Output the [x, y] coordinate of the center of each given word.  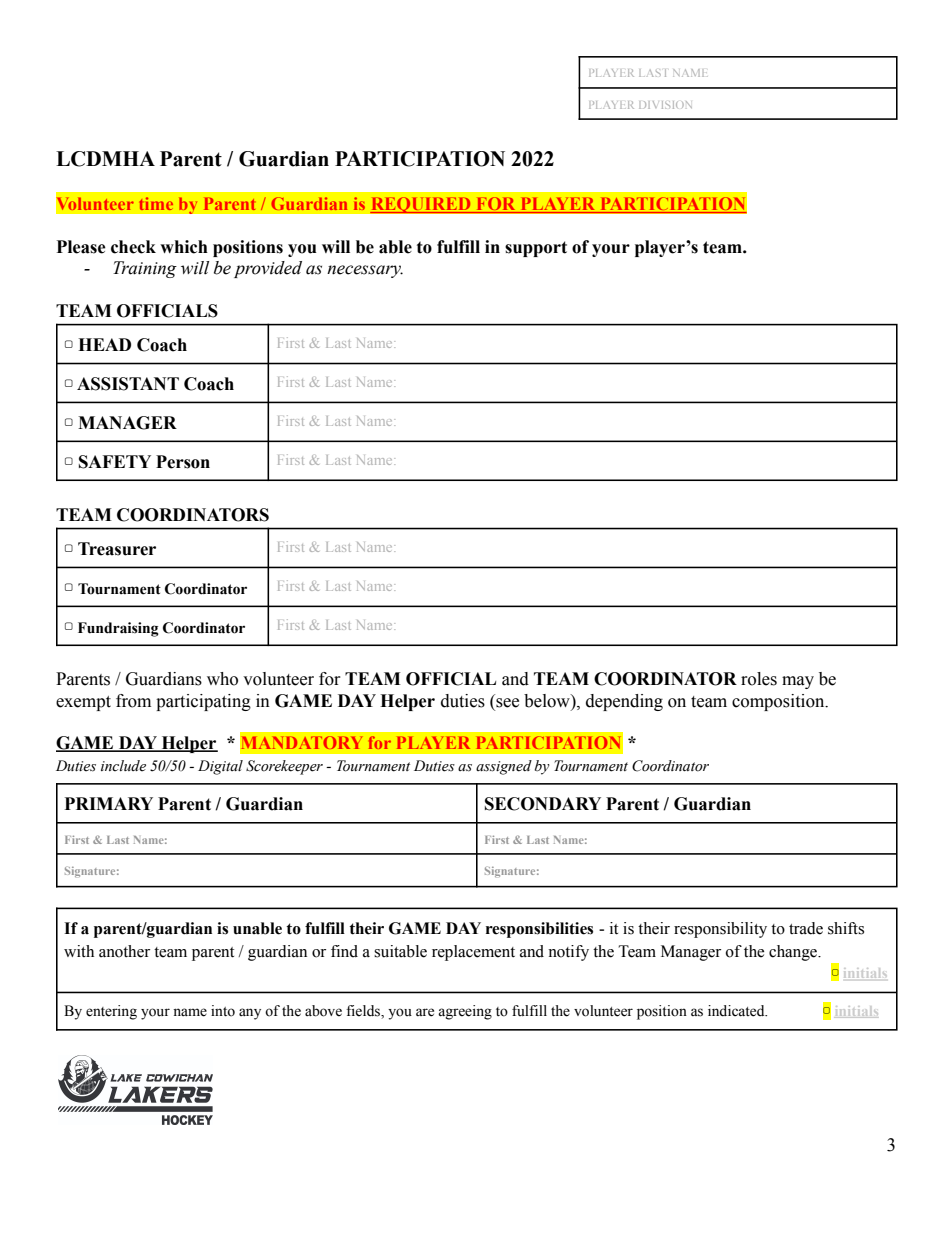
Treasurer [117, 549]
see [507, 703]
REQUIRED [421, 205]
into [223, 1011]
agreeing [465, 1012]
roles [759, 679]
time [156, 203]
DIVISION [665, 105]
